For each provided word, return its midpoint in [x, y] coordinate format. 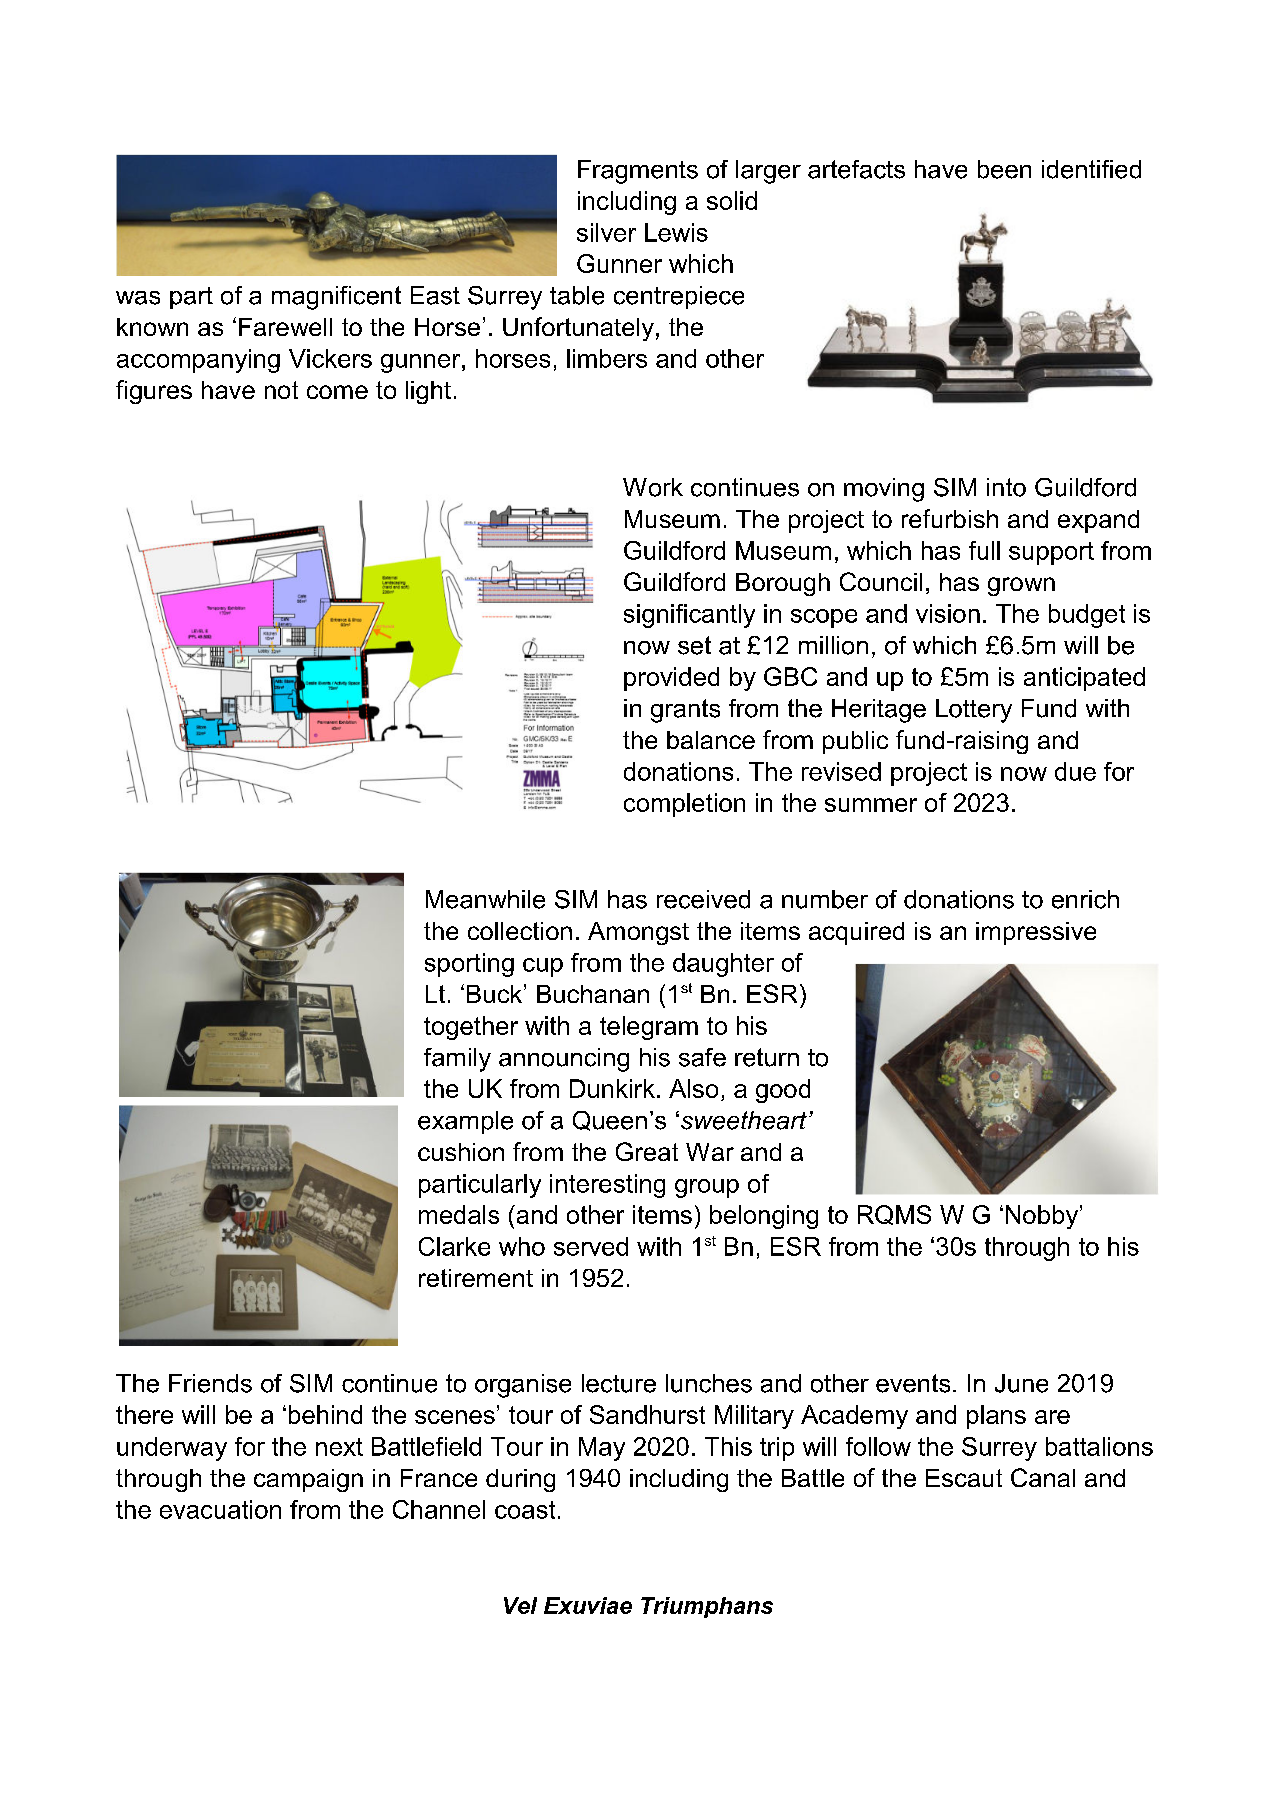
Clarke [454, 1246]
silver [606, 232]
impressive [1036, 933]
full [984, 550]
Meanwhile [485, 899]
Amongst [638, 933]
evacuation [220, 1509]
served [591, 1246]
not [281, 390]
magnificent [336, 298]
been [1004, 169]
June [1021, 1383]
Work [653, 487]
